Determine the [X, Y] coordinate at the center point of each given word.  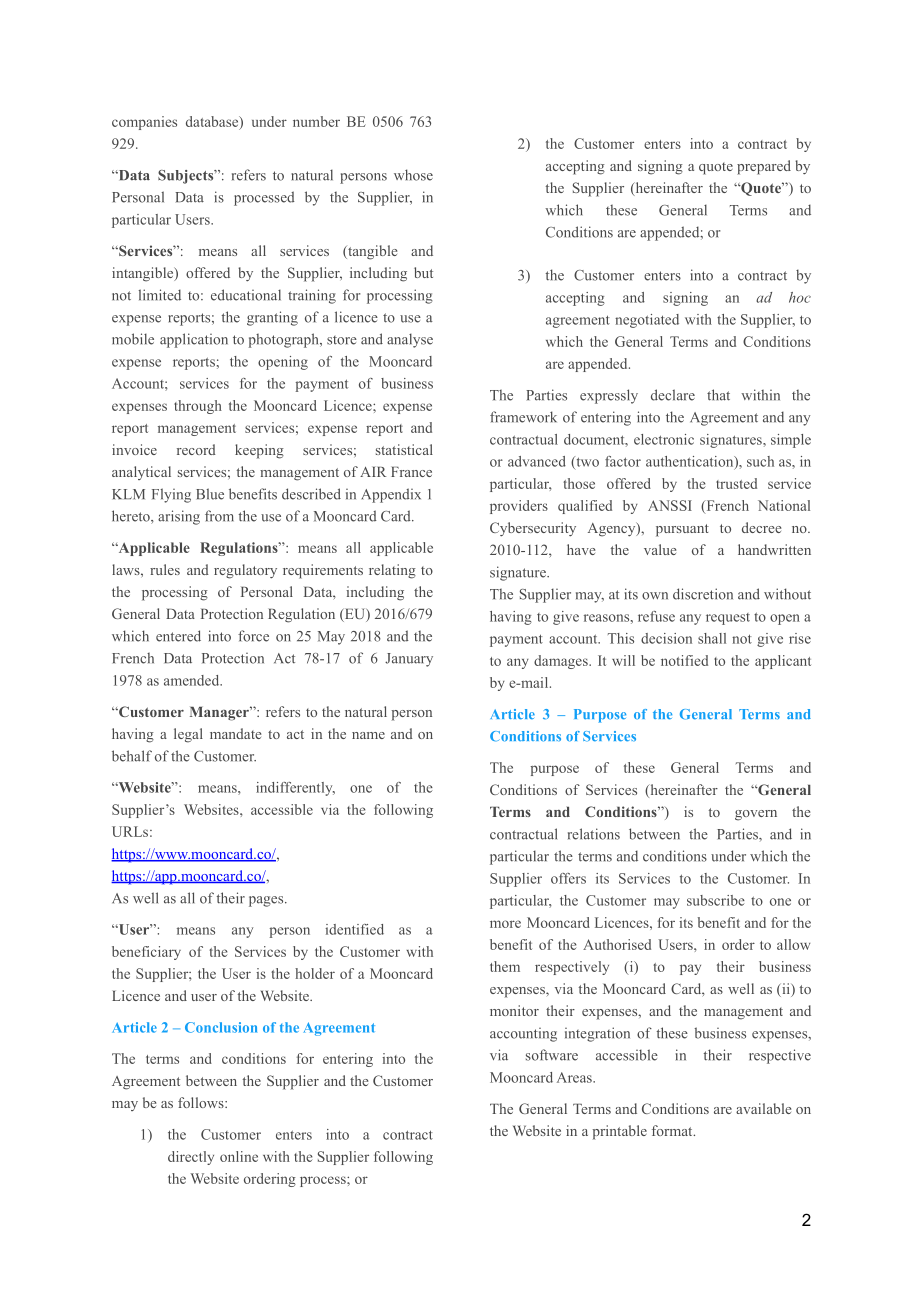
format [673, 1130]
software [552, 1055]
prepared [764, 167]
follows [202, 1102]
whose [413, 175]
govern [756, 815]
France [411, 471]
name [368, 735]
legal [188, 735]
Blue [210, 494]
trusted [736, 483]
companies [144, 123]
